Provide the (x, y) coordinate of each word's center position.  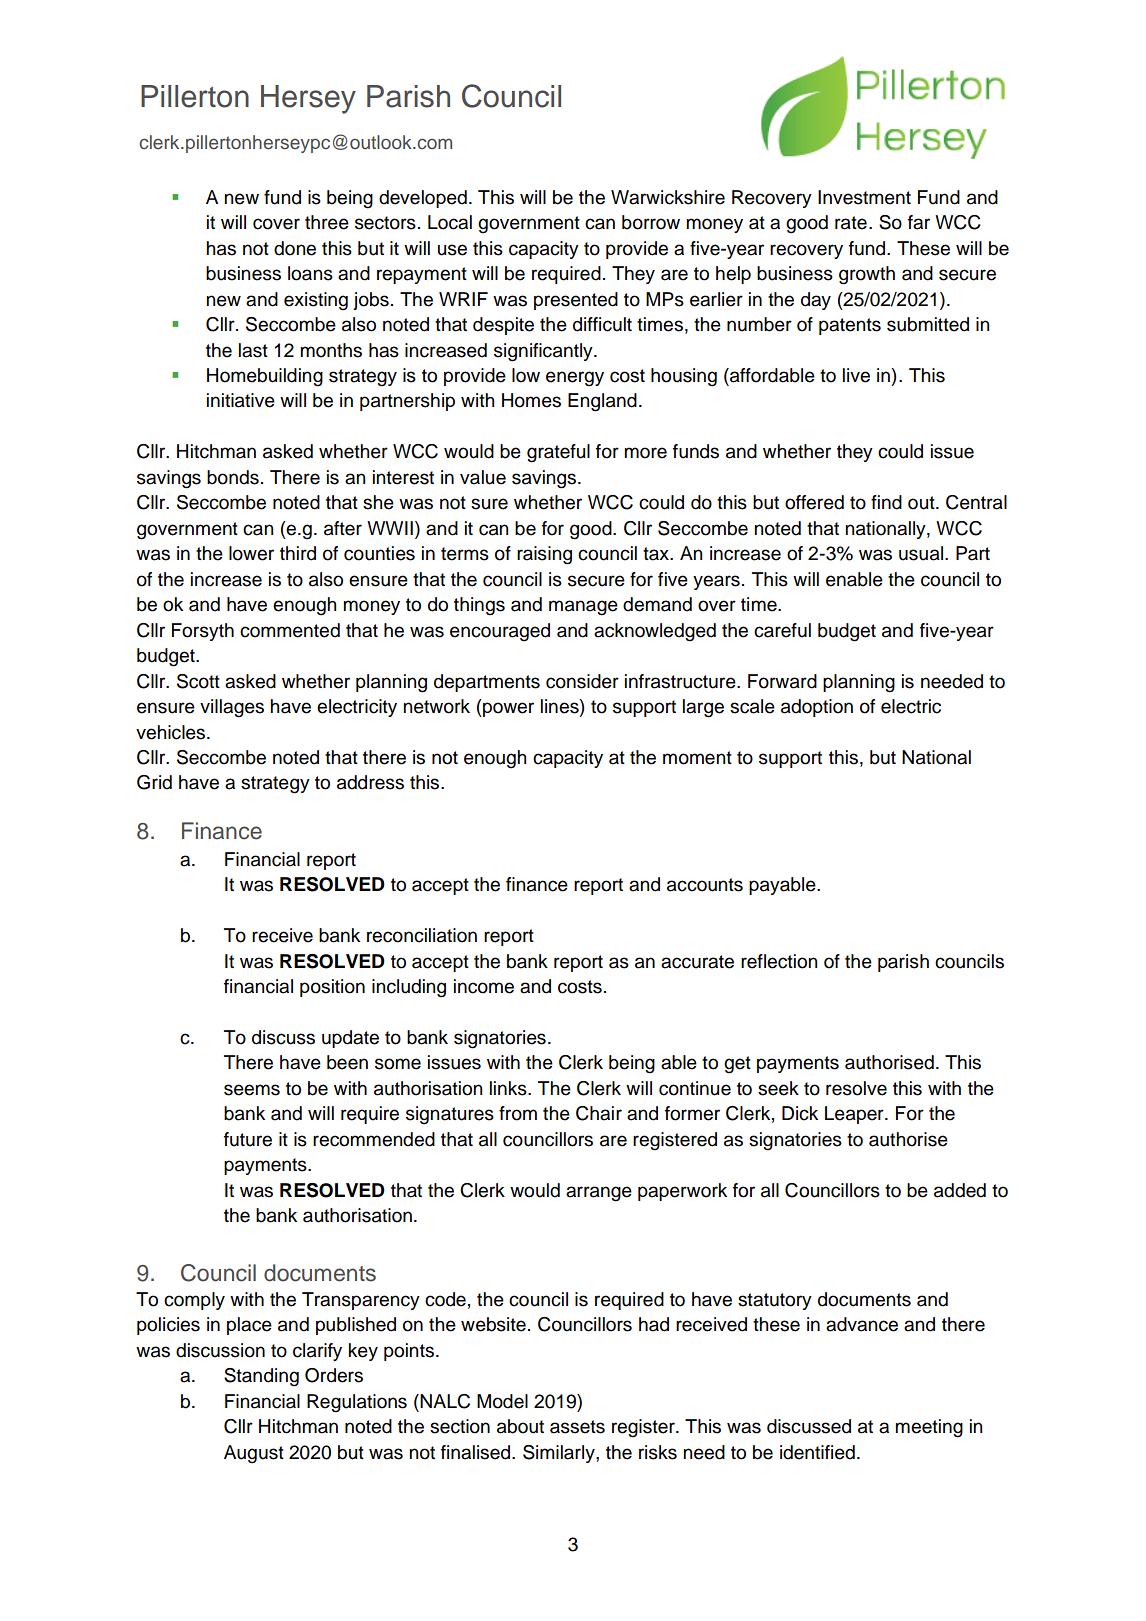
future (248, 1139)
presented (576, 301)
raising (544, 555)
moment (697, 758)
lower (251, 553)
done (295, 248)
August (254, 1454)
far (919, 222)
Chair (599, 1113)
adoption (817, 708)
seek (778, 1088)
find (886, 502)
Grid (154, 782)
